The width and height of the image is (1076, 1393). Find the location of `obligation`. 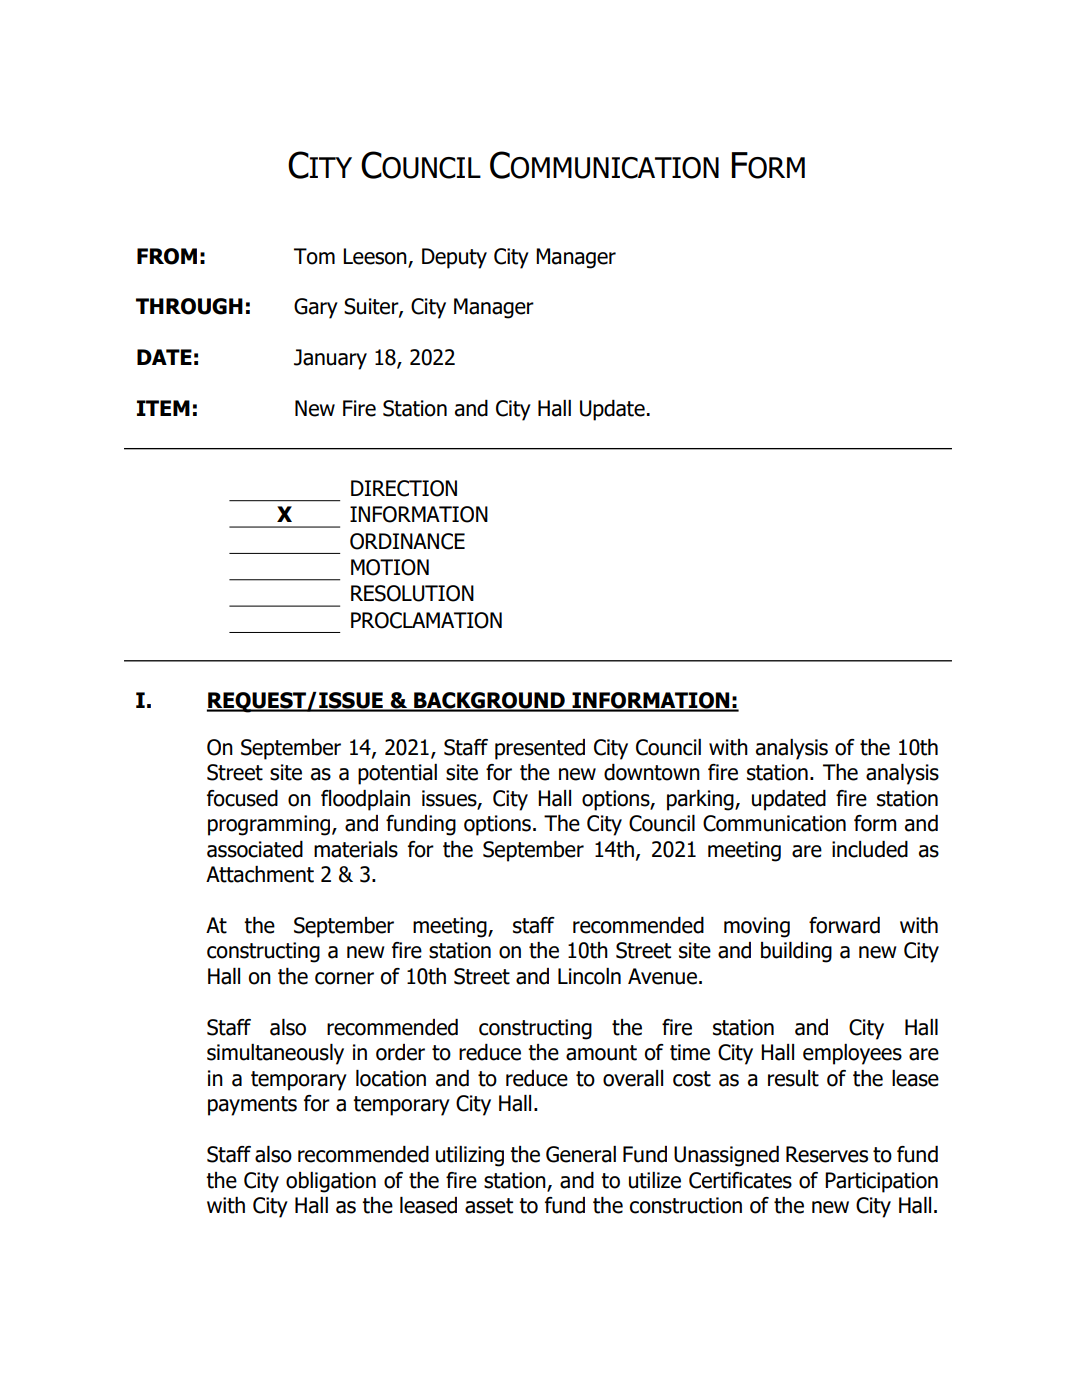

obligation is located at coordinates (331, 1182).
